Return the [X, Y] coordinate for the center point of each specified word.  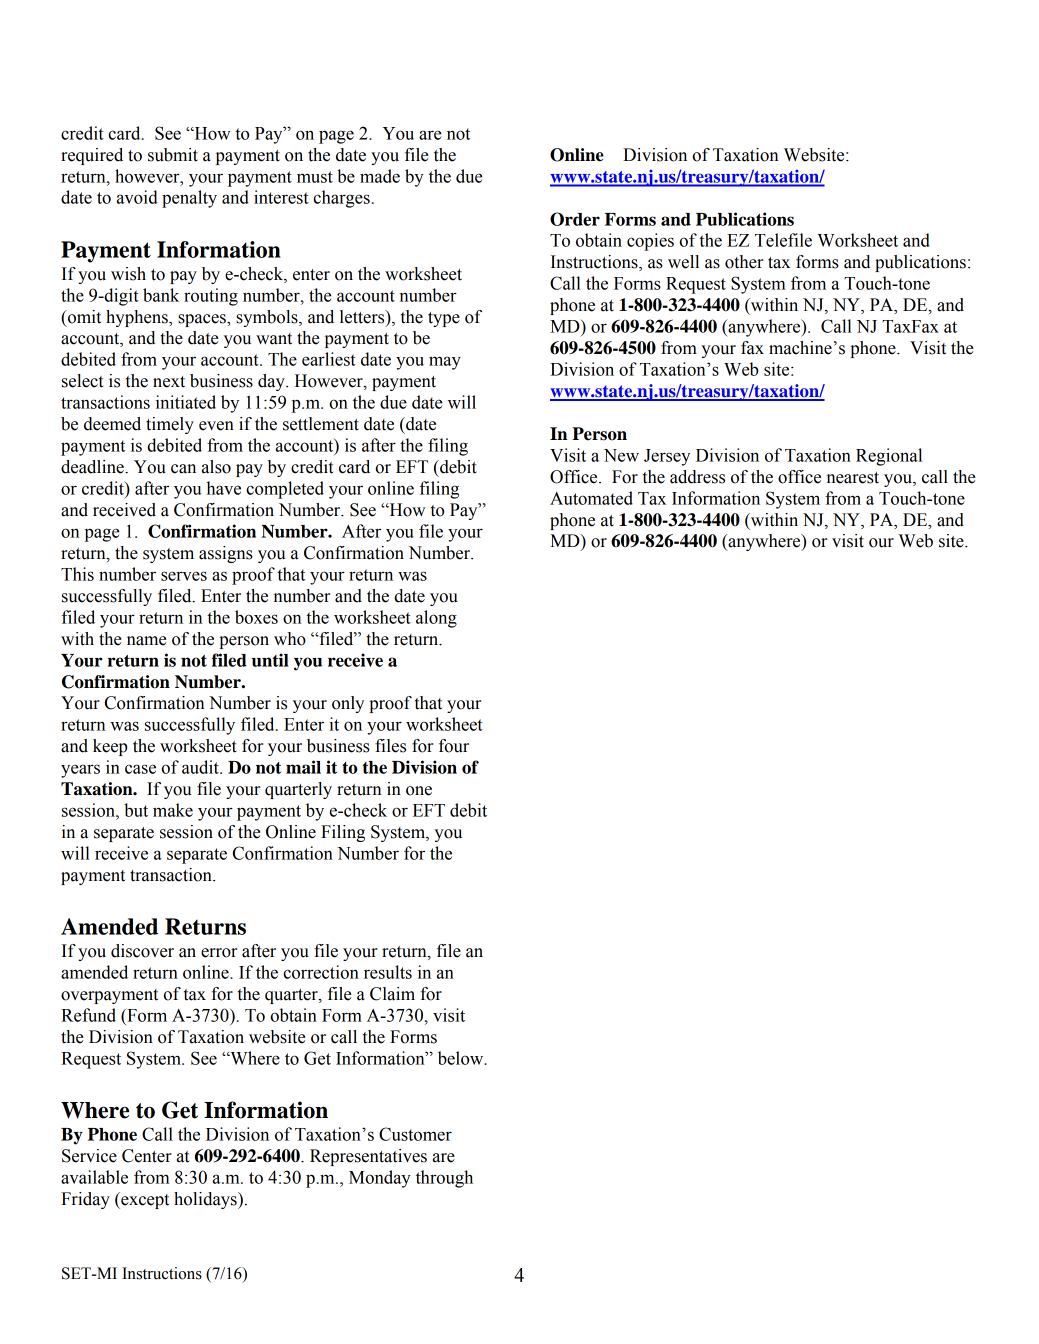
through [444, 1179]
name [146, 641]
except [144, 1200]
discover [142, 951]
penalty [189, 199]
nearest [853, 478]
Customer [415, 1134]
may [445, 363]
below [462, 1058]
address [697, 477]
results [388, 972]
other [744, 262]
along [436, 619]
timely [170, 425]
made [380, 176]
